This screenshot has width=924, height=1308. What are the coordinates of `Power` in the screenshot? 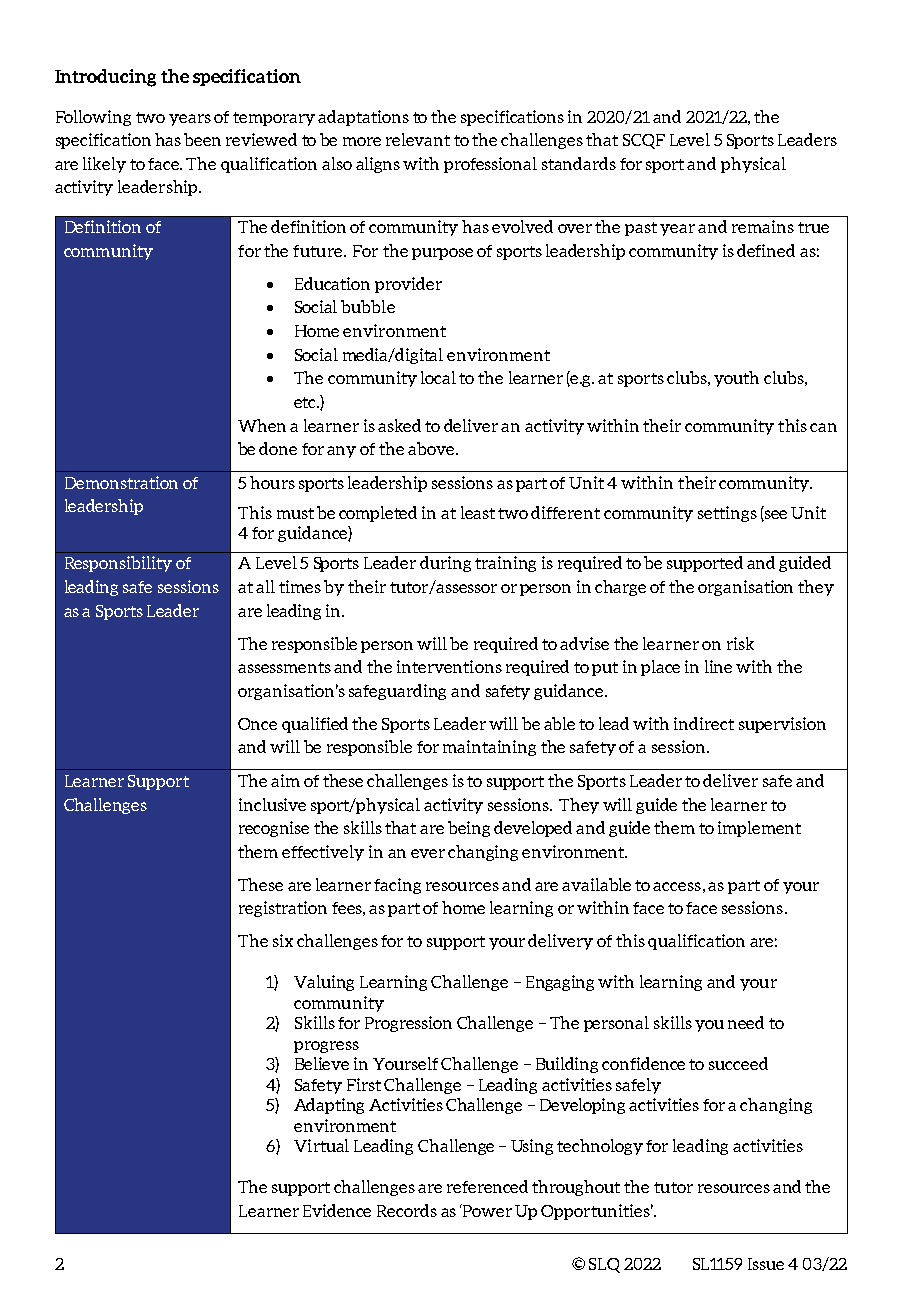 It's located at (486, 1210).
